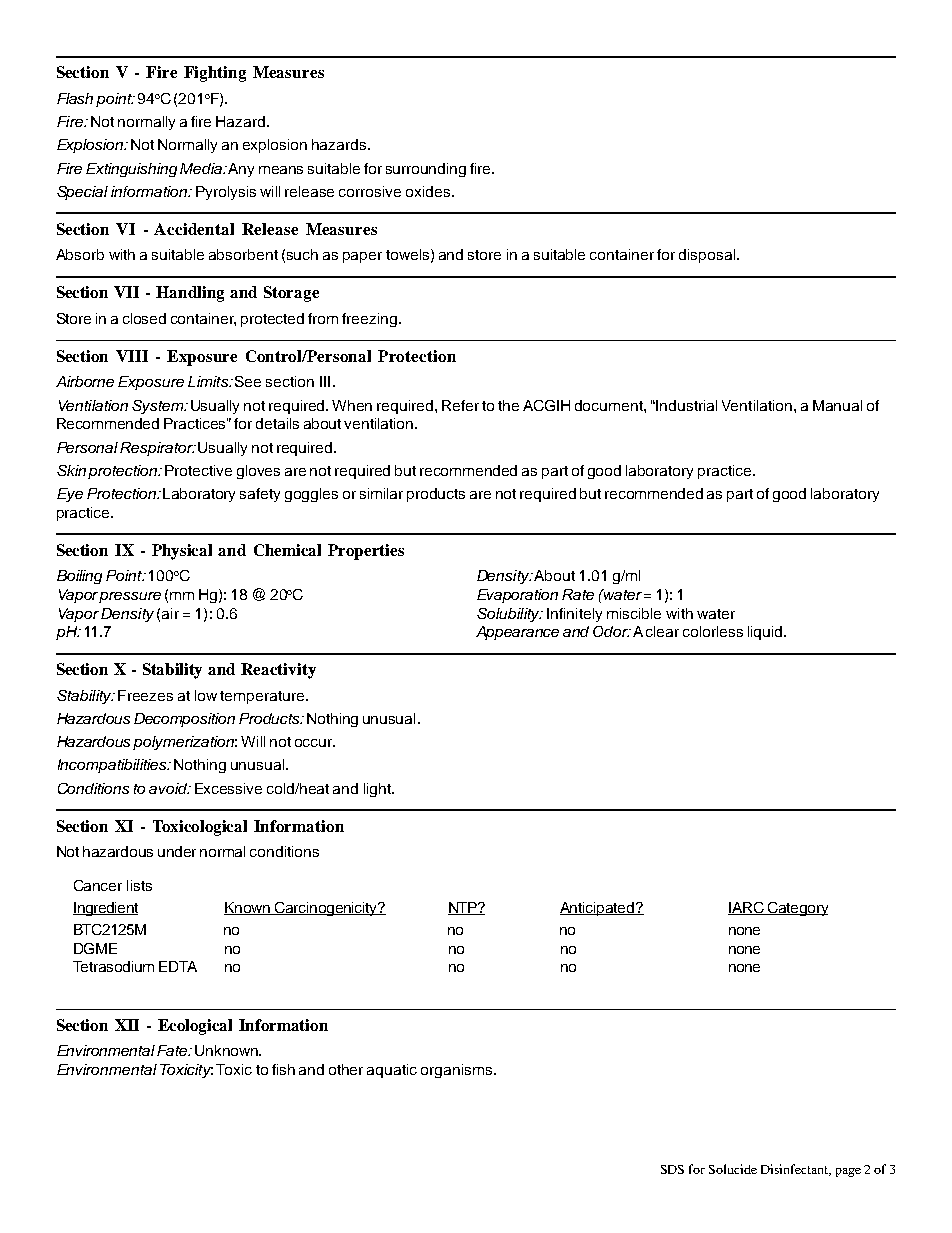  I want to click on disposal, so click(708, 256).
